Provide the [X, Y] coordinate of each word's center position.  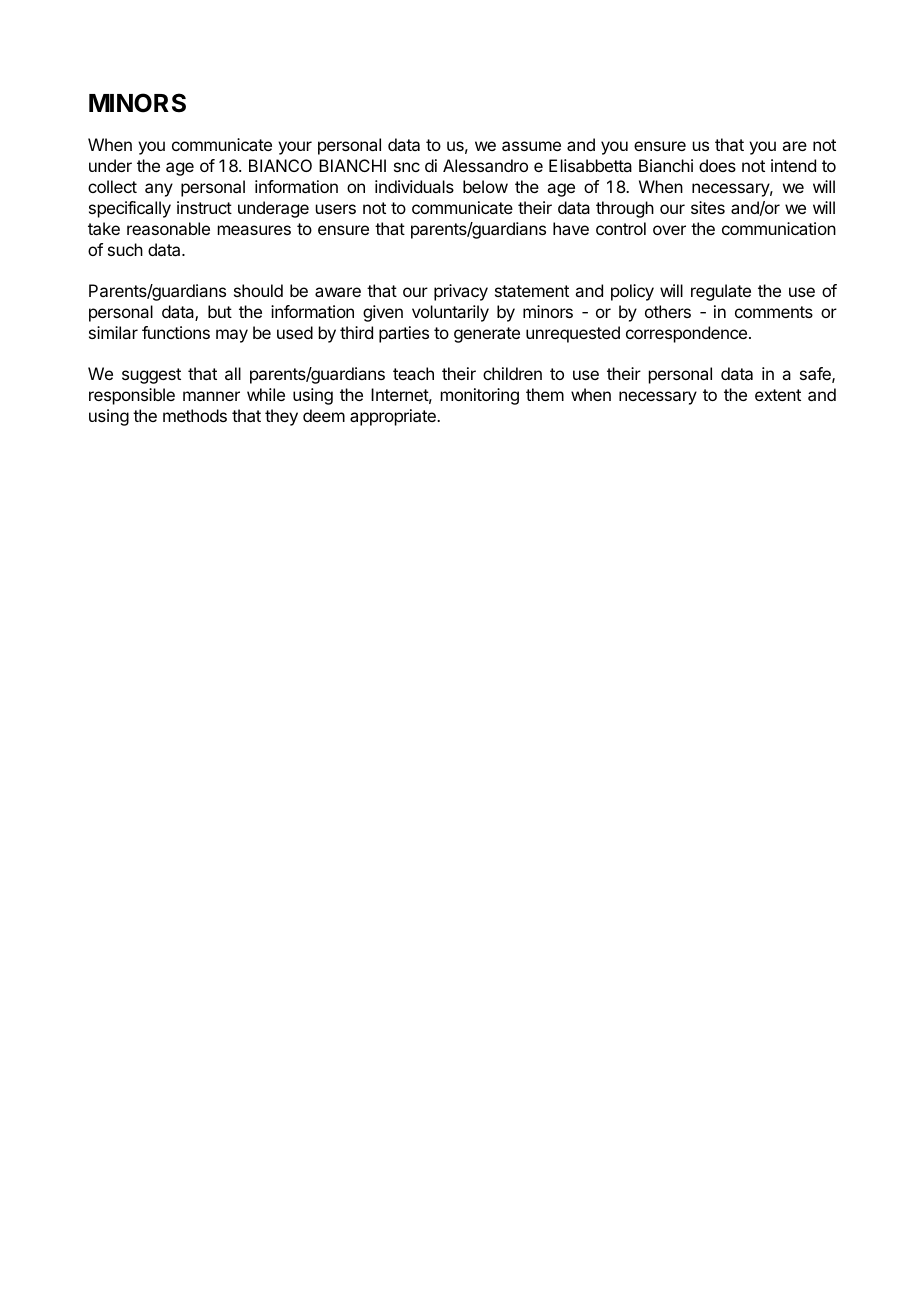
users [336, 209]
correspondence [686, 334]
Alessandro [485, 165]
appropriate [394, 417]
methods [195, 415]
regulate [721, 292]
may [232, 336]
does [717, 165]
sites [708, 207]
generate [487, 335]
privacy [461, 292]
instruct [204, 207]
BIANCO [280, 165]
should [258, 290]
